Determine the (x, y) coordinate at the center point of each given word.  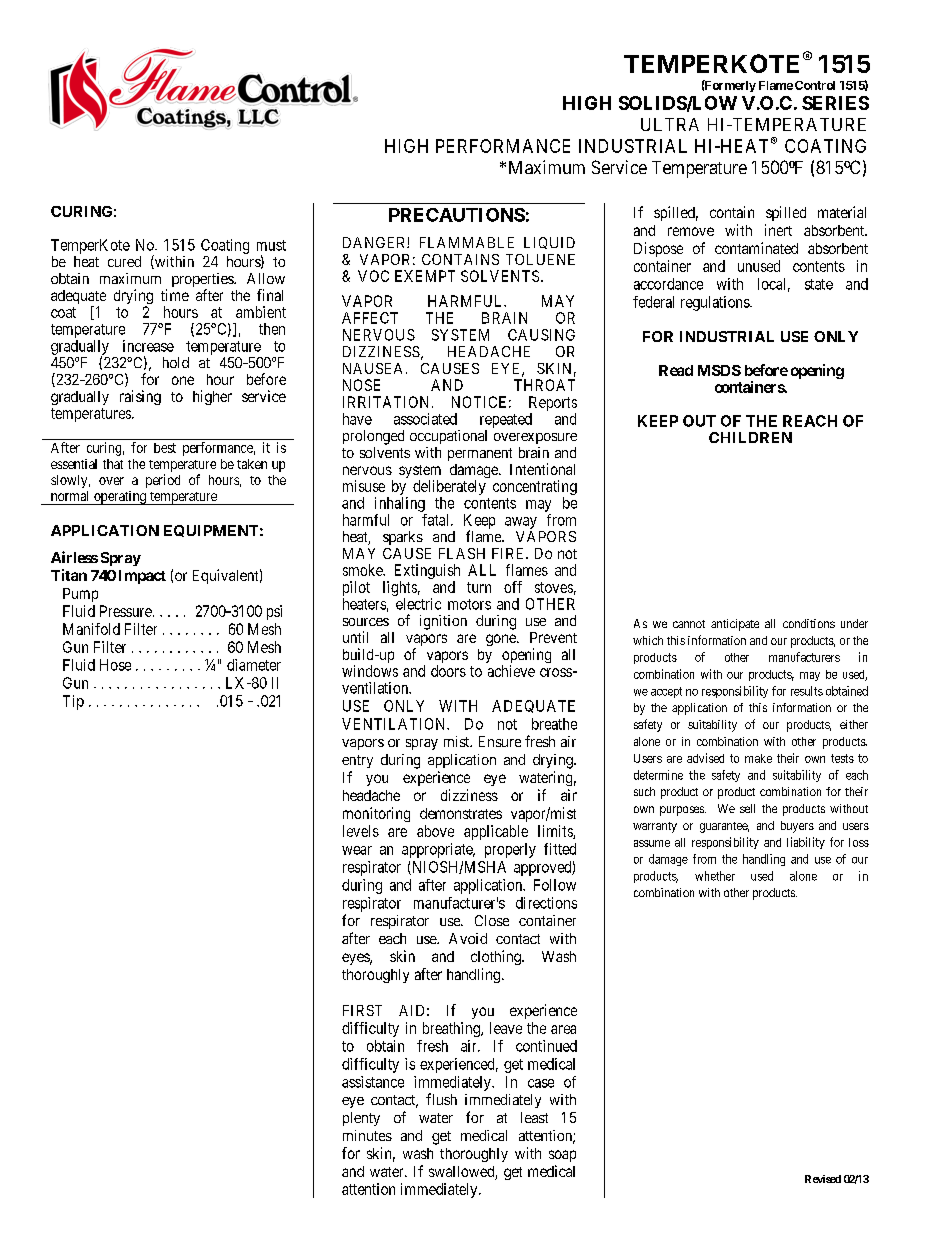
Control (815, 85)
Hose (115, 665)
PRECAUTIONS (457, 215)
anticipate (735, 625)
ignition (443, 622)
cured (124, 261)
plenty (361, 1119)
